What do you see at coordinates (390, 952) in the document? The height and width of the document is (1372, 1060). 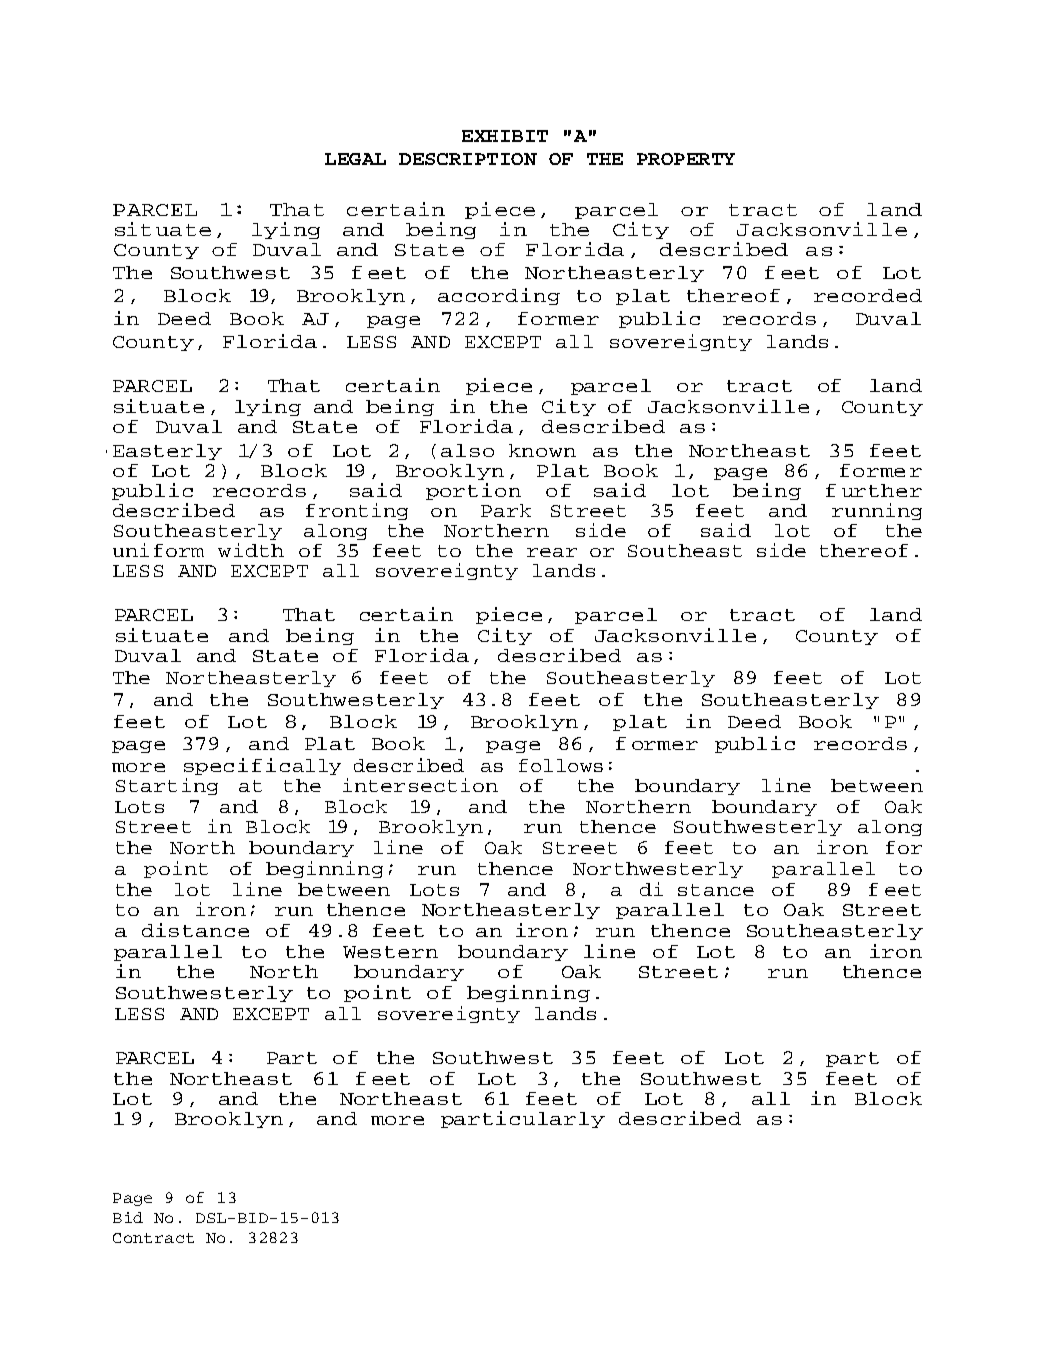 I see `Western` at bounding box center [390, 952].
